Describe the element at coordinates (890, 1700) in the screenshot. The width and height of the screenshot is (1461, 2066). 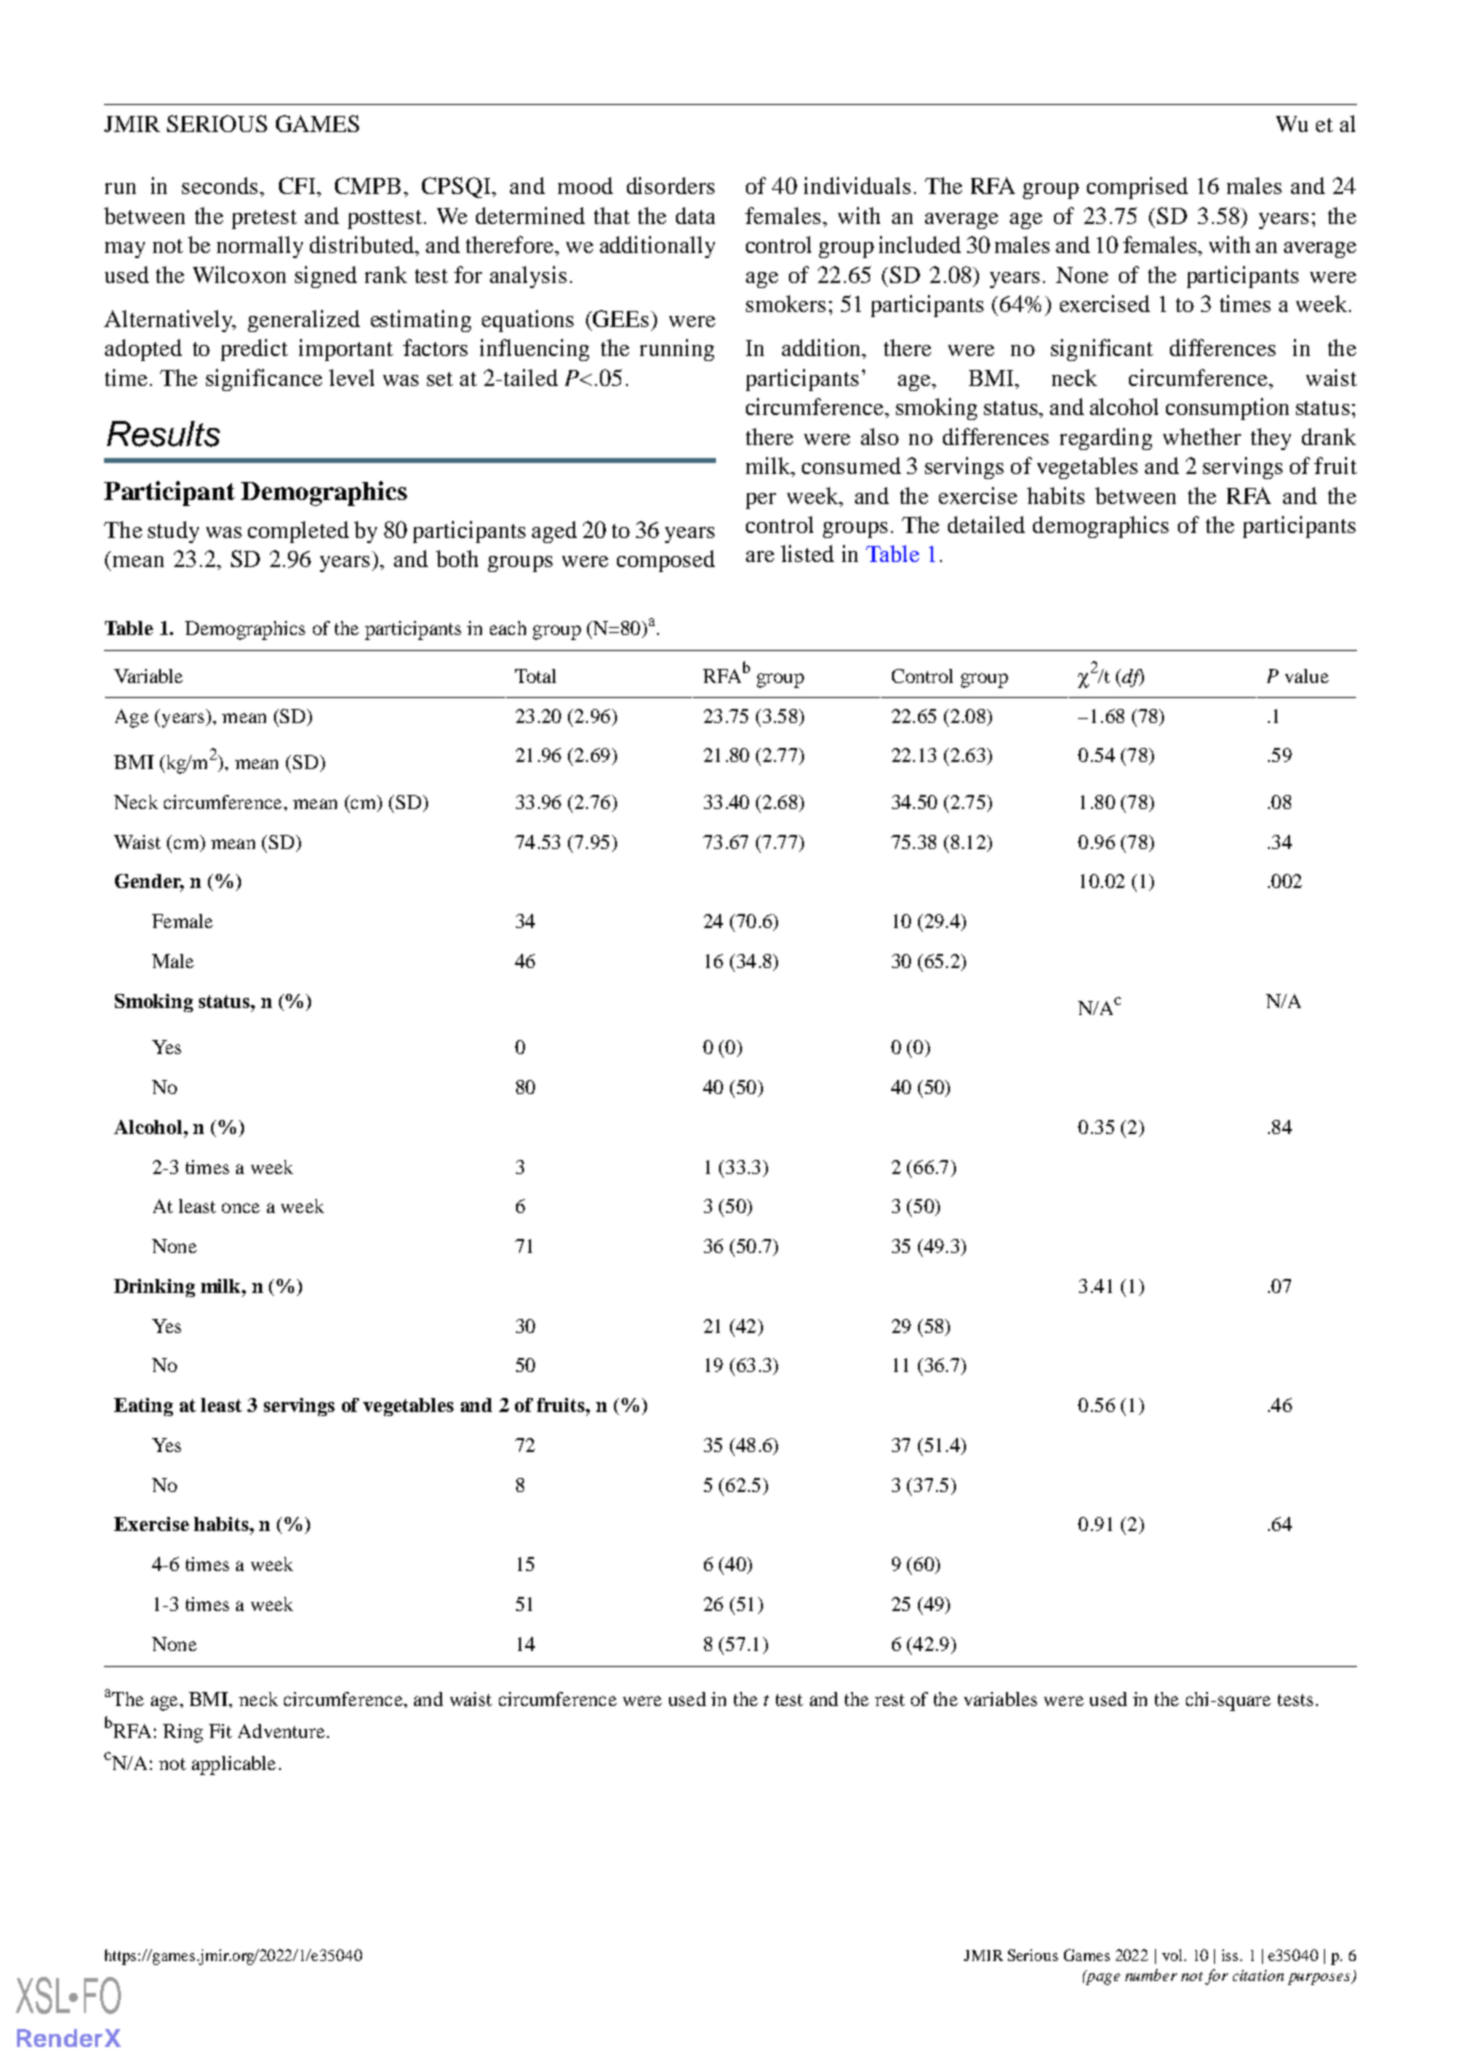
I see `rest` at that location.
